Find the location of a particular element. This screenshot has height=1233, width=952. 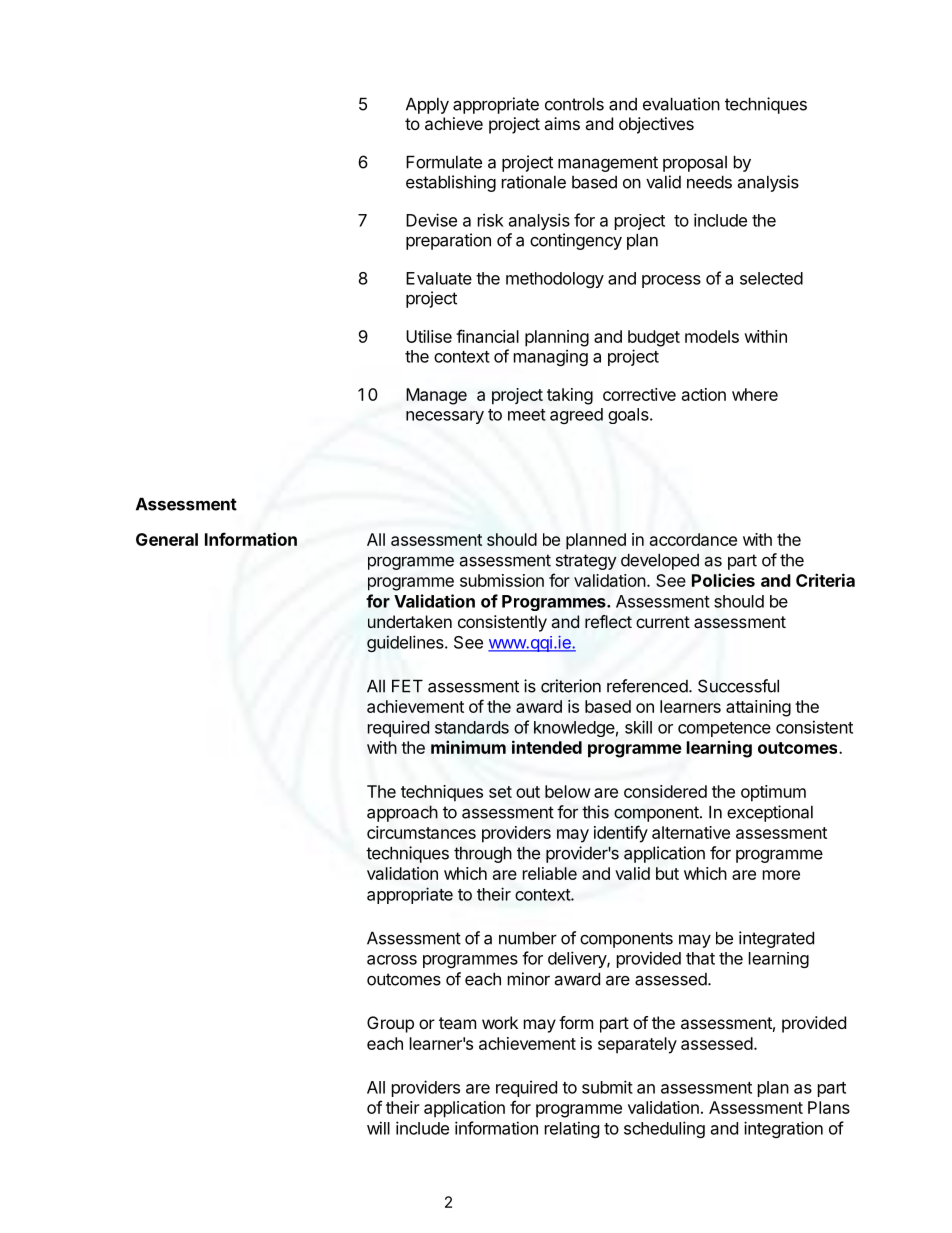

set is located at coordinates (500, 792).
